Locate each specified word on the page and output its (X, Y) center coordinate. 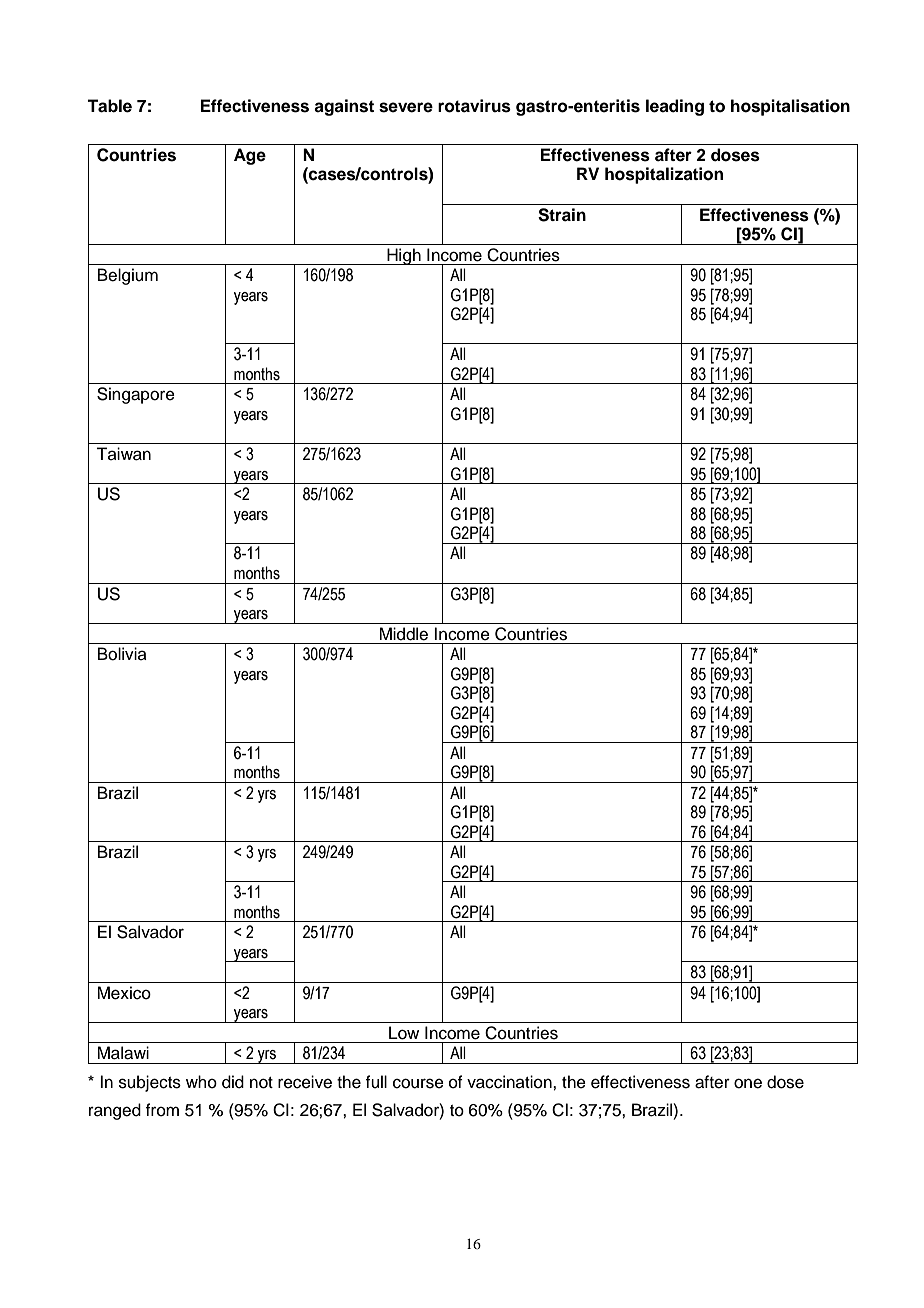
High (404, 256)
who (201, 1082)
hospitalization (664, 175)
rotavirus (474, 106)
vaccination (510, 1082)
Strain (562, 215)
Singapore (136, 395)
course (418, 1083)
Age (250, 156)
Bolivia (122, 654)
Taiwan (123, 454)
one (748, 1083)
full (376, 1082)
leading (675, 107)
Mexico (124, 993)
